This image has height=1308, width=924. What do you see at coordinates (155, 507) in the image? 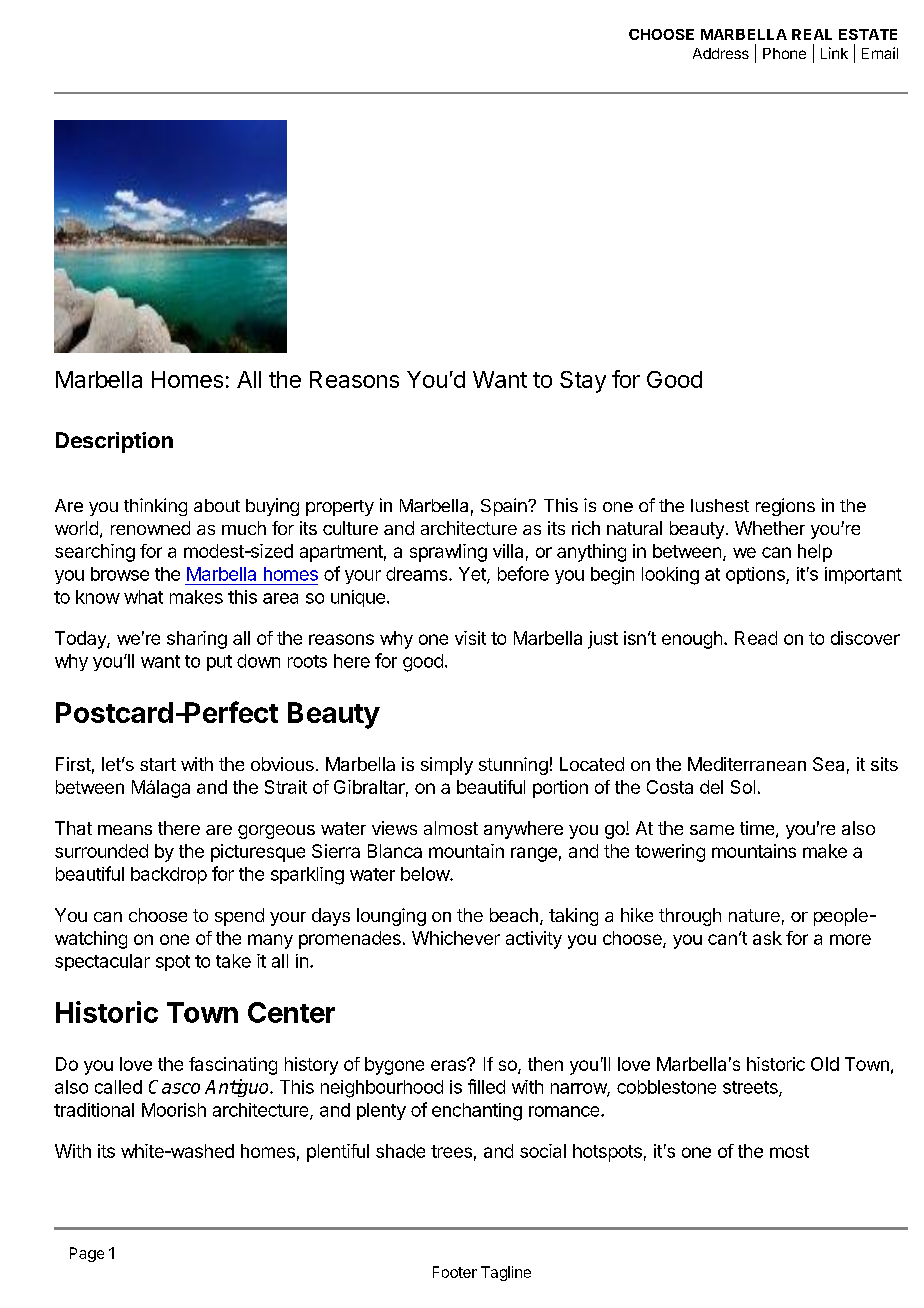
I see `thinking` at bounding box center [155, 507].
